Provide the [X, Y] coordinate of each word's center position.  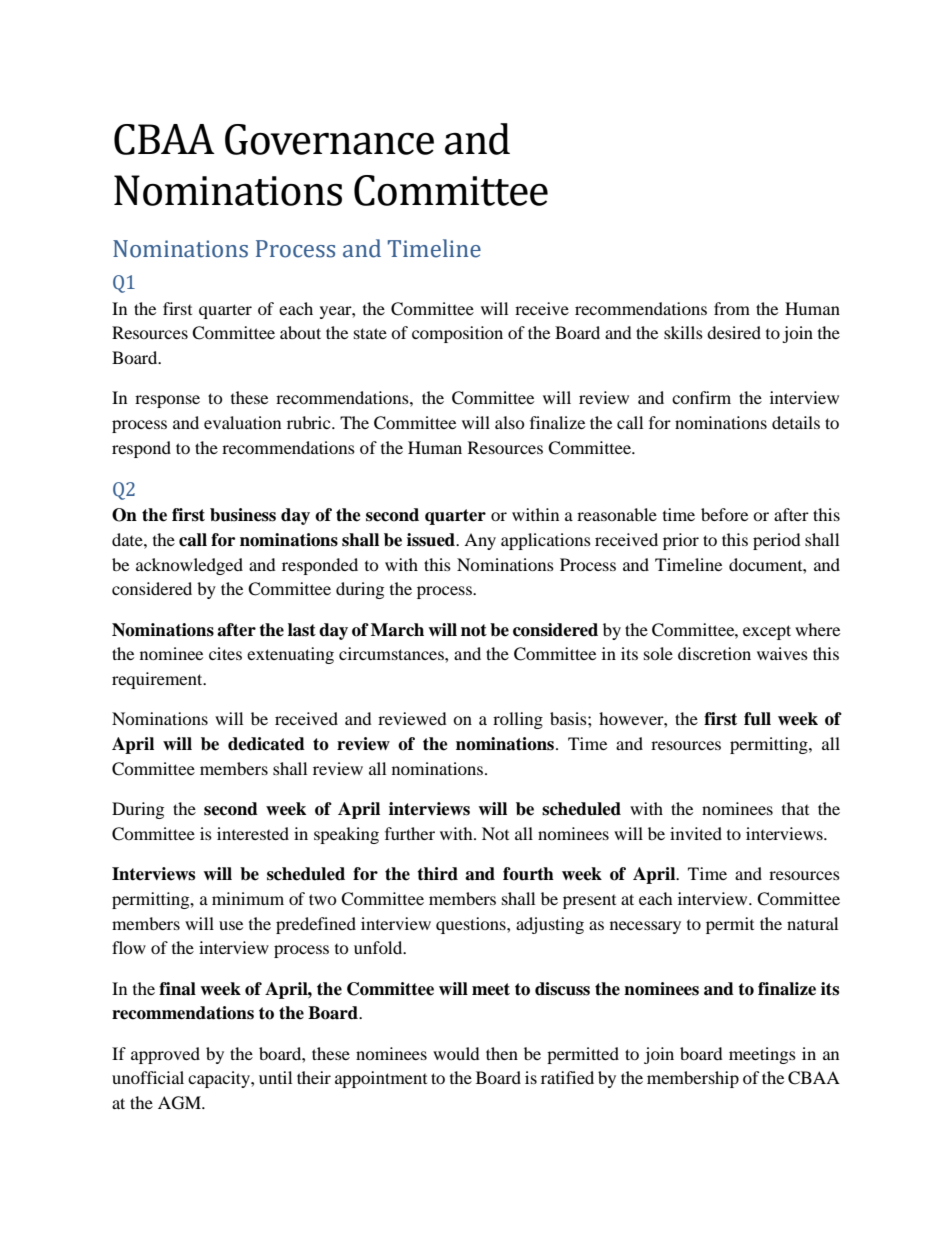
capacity [220, 1079]
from [732, 308]
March [397, 630]
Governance [329, 139]
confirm [701, 397]
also [510, 422]
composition [457, 334]
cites [225, 653]
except [767, 632]
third [437, 874]
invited [696, 833]
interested [253, 833]
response [167, 401]
